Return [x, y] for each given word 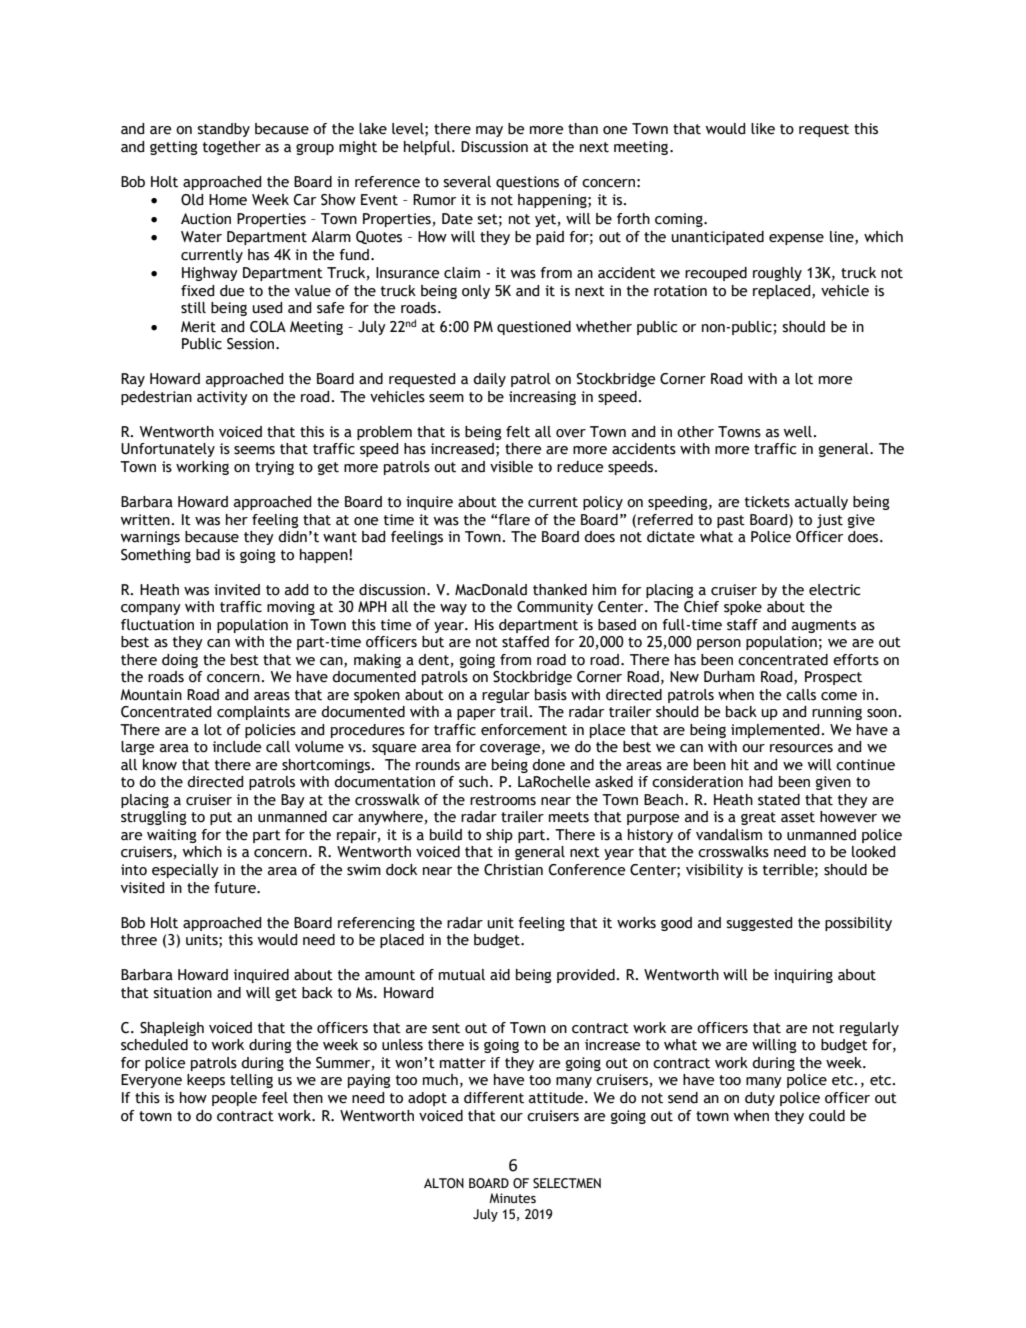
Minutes [512, 1198]
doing [180, 661]
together [232, 148]
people [234, 1099]
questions [527, 183]
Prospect [833, 678]
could [827, 1116]
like [763, 129]
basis [551, 695]
